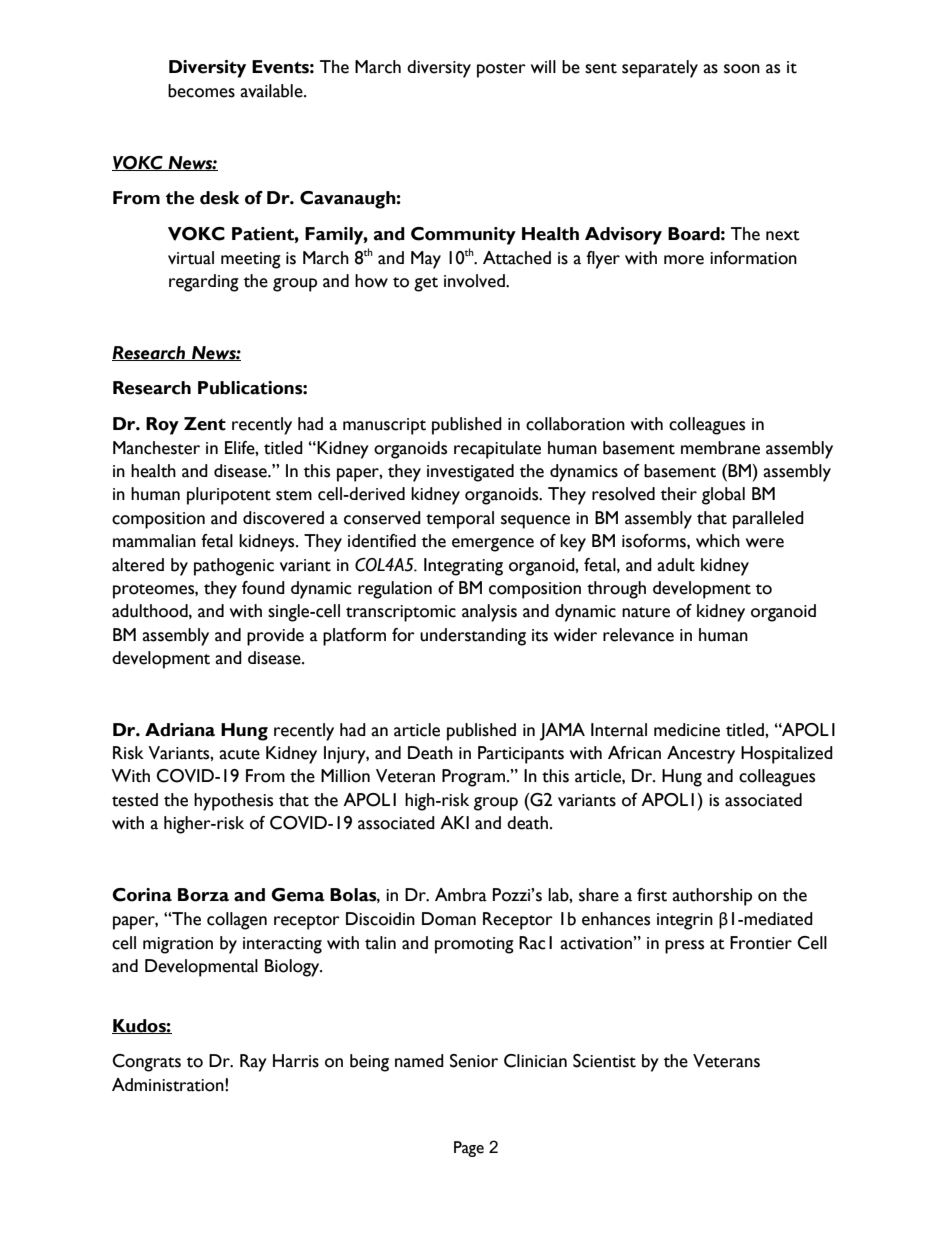 This document has width=952, height=1233. Describe the element at coordinates (234, 567) in the document. I see `pathogenic` at that location.
